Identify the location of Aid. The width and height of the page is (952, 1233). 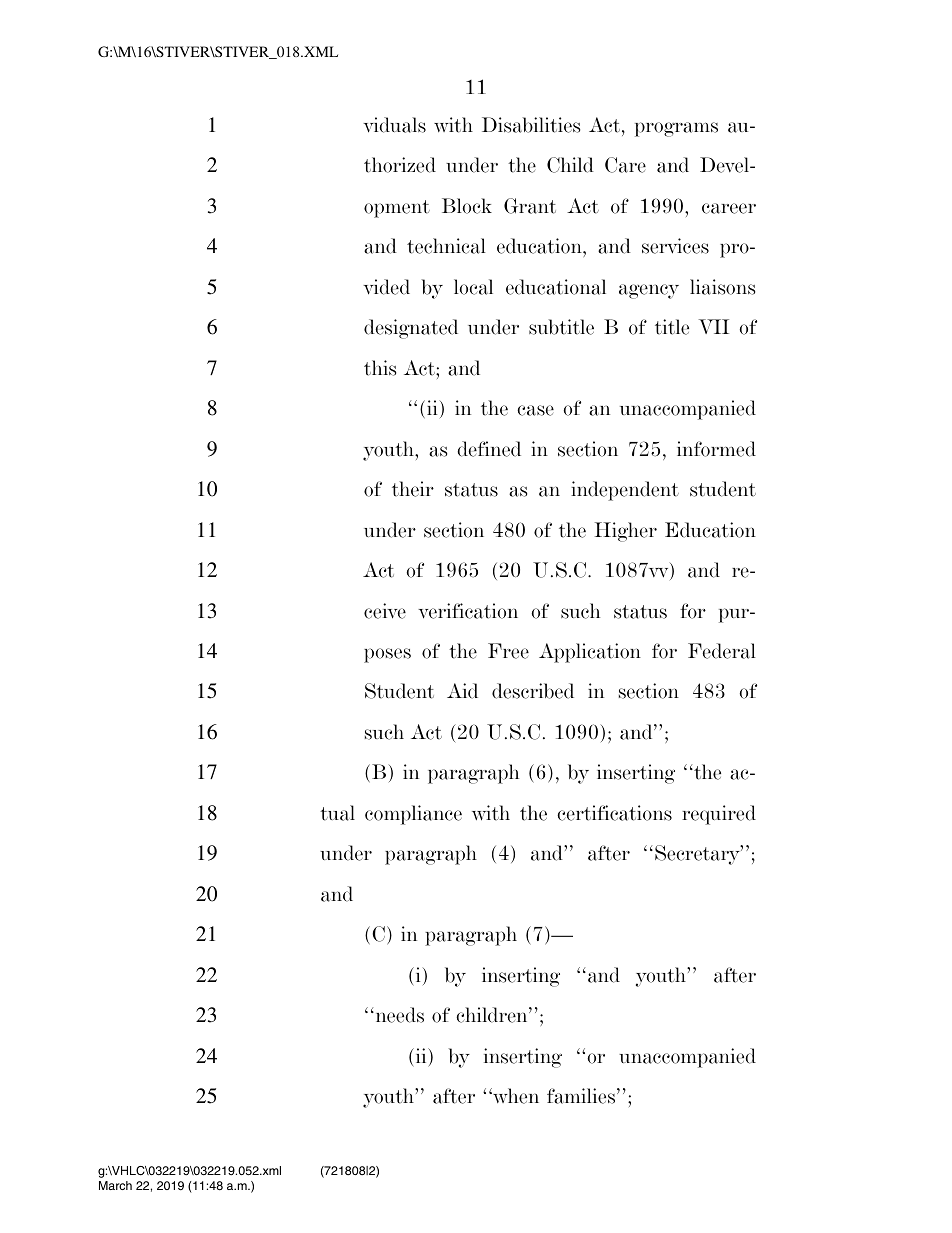
(462, 691).
